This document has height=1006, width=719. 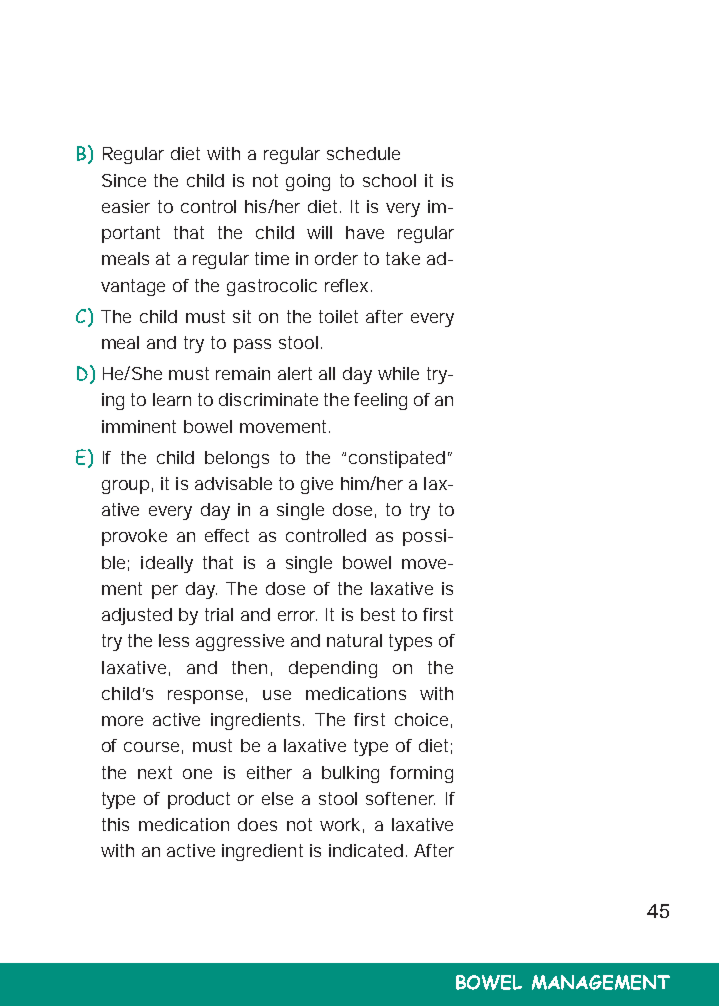 What do you see at coordinates (397, 459) in the document?
I see `constipated` at bounding box center [397, 459].
